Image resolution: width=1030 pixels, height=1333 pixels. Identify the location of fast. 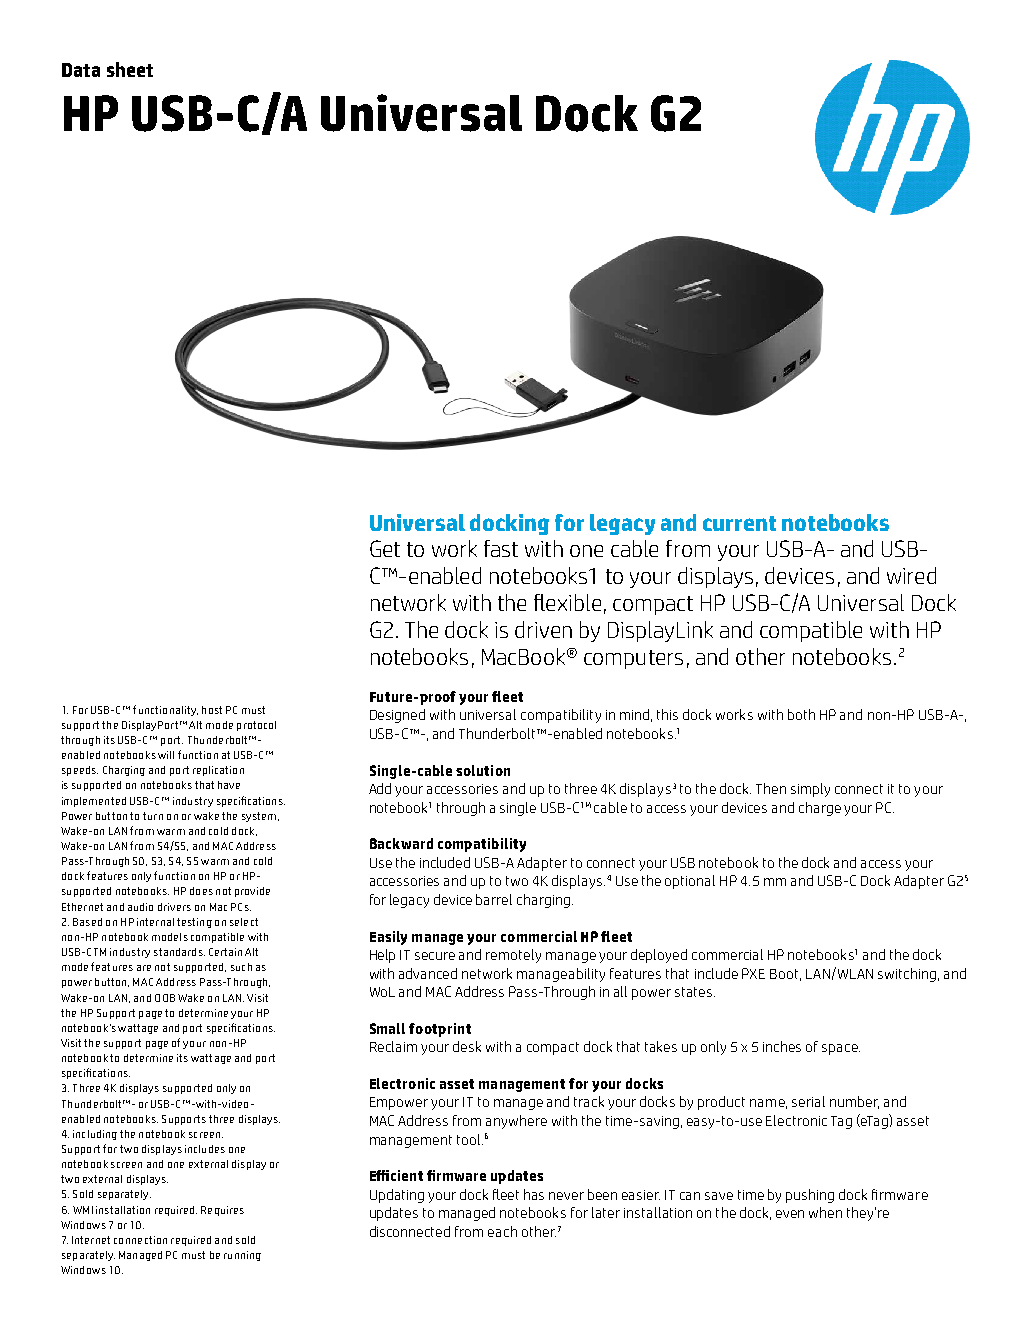
(501, 548).
